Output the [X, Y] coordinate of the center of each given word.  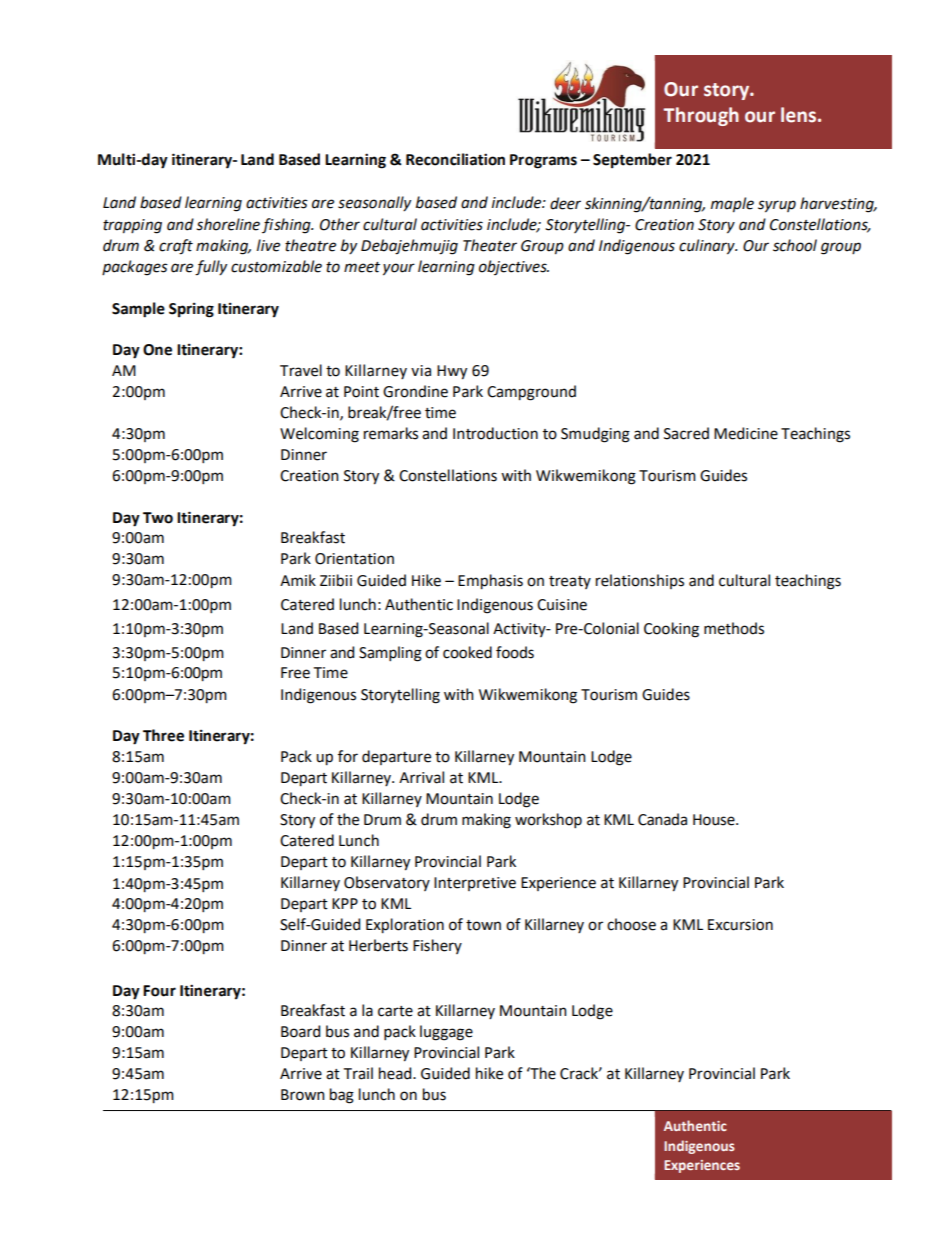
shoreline [228, 224]
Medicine [746, 433]
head [396, 1073]
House [715, 820]
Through [701, 116]
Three [163, 735]
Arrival [421, 777]
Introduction [495, 433]
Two [158, 518]
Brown [303, 1095]
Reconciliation [455, 159]
